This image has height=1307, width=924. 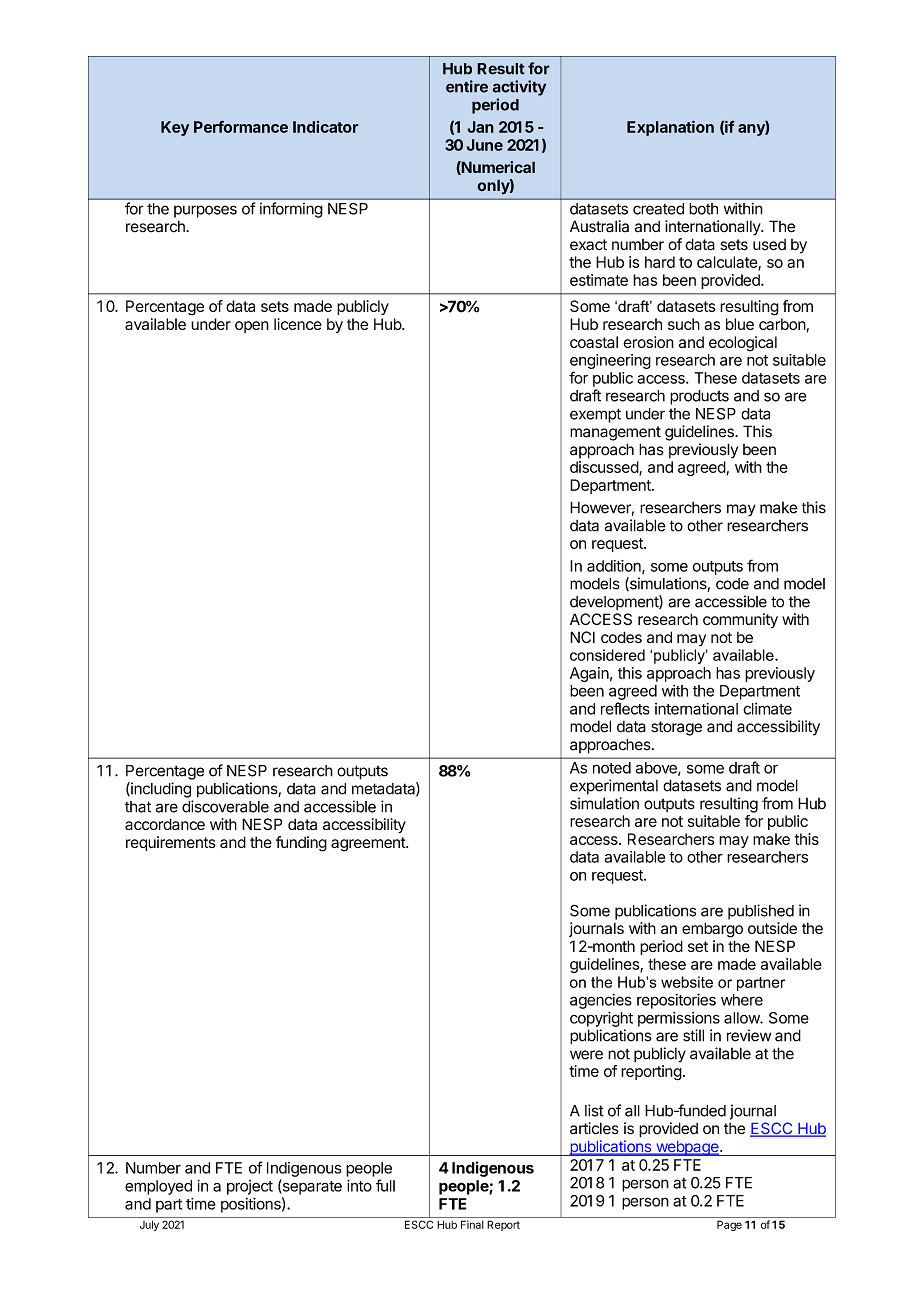 What do you see at coordinates (160, 790) in the image?
I see `including` at bounding box center [160, 790].
